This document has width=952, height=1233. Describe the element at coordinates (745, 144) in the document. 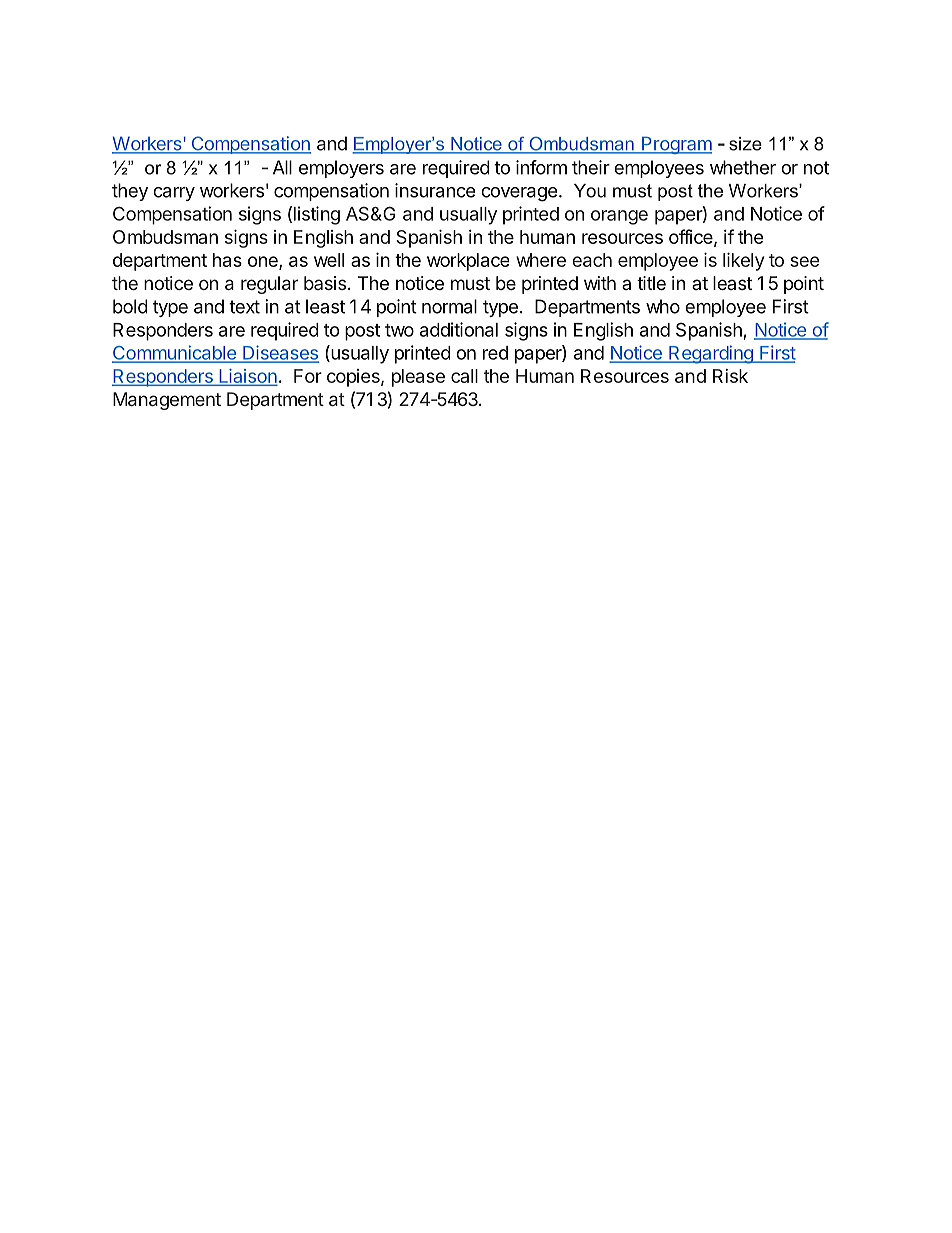

I see `size` at that location.
